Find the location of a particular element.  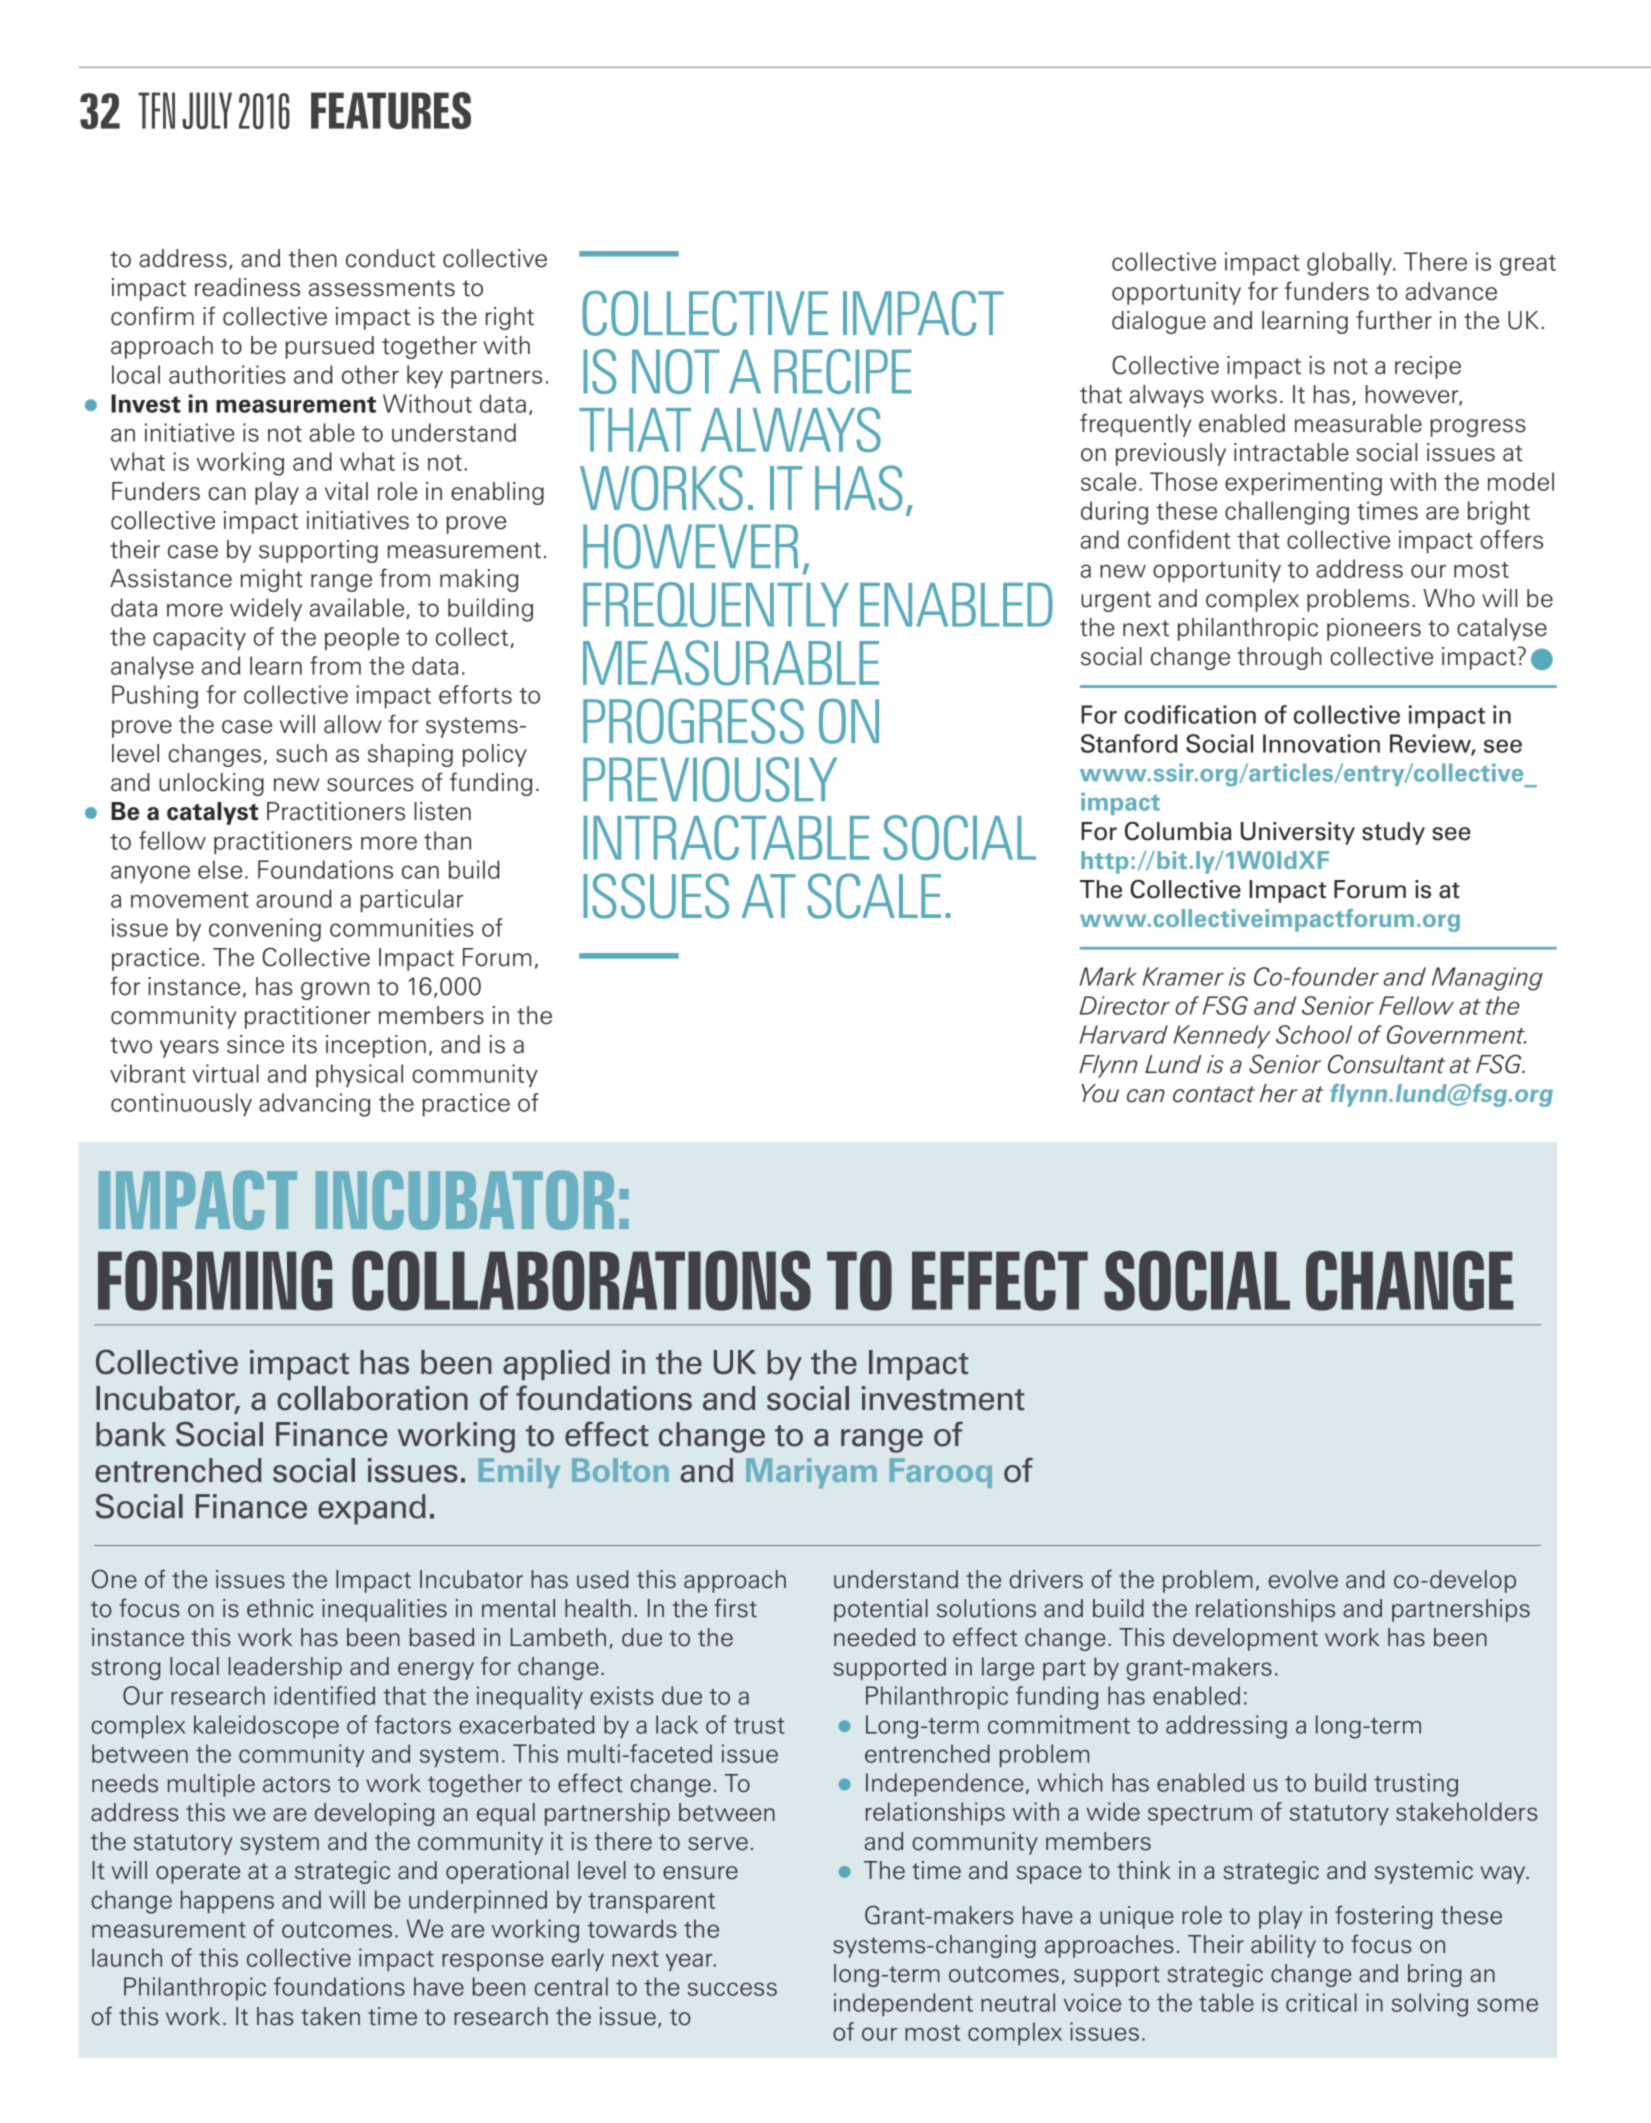

urgent is located at coordinates (1116, 601).
